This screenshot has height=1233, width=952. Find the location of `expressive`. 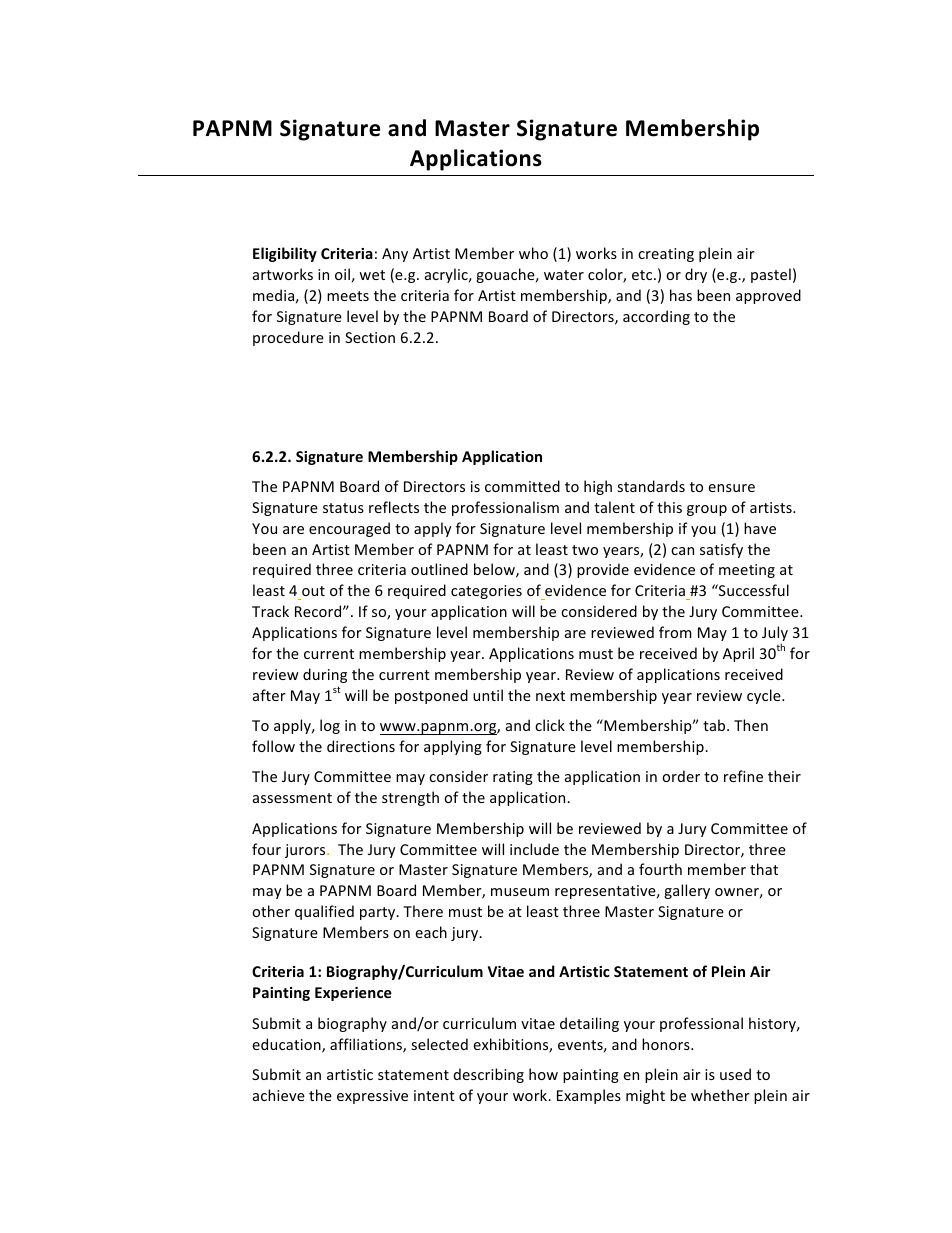

expressive is located at coordinates (372, 1097).
